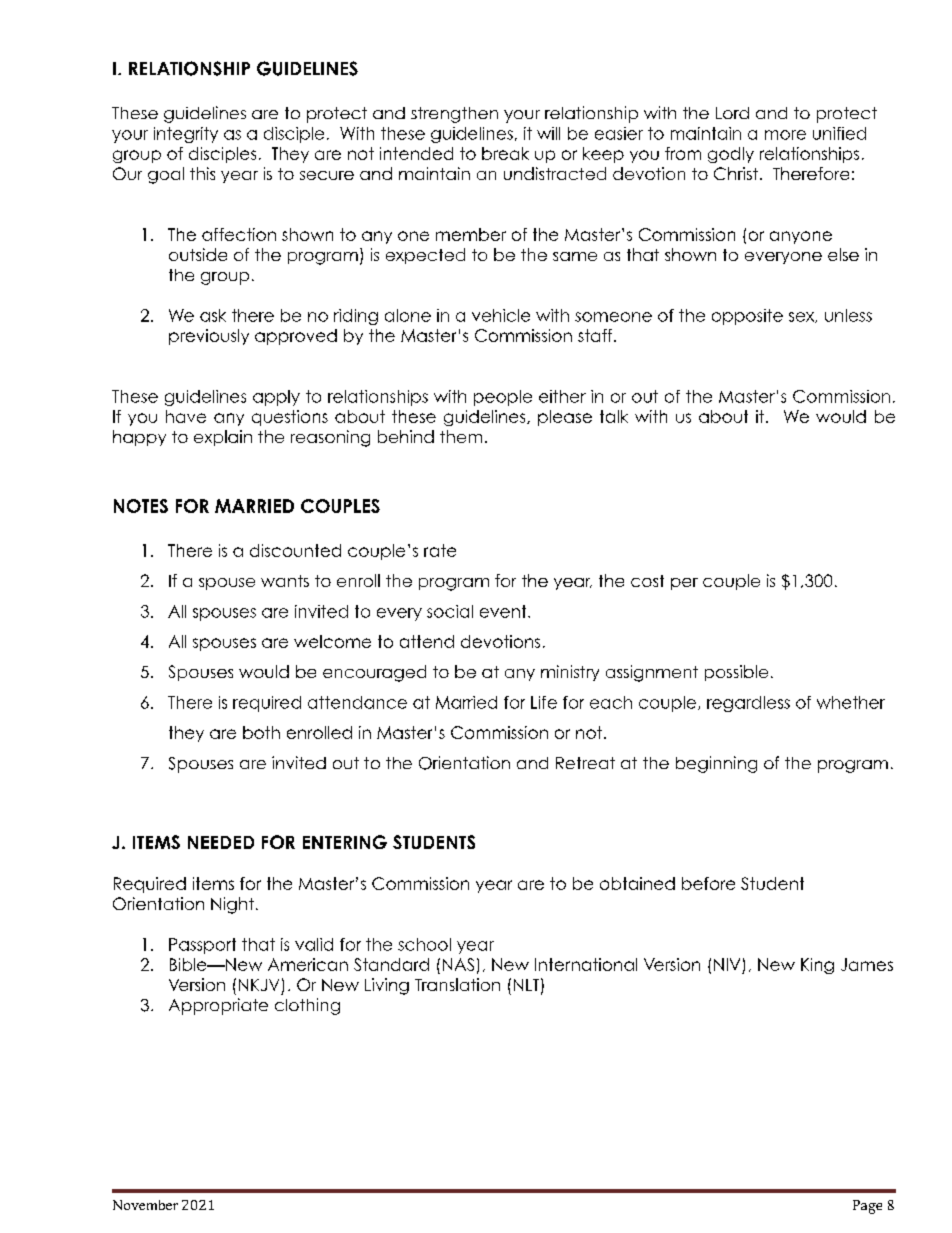 Image resolution: width=952 pixels, height=1233 pixels. Describe the element at coordinates (145, 1205) in the screenshot. I see `November` at that location.
